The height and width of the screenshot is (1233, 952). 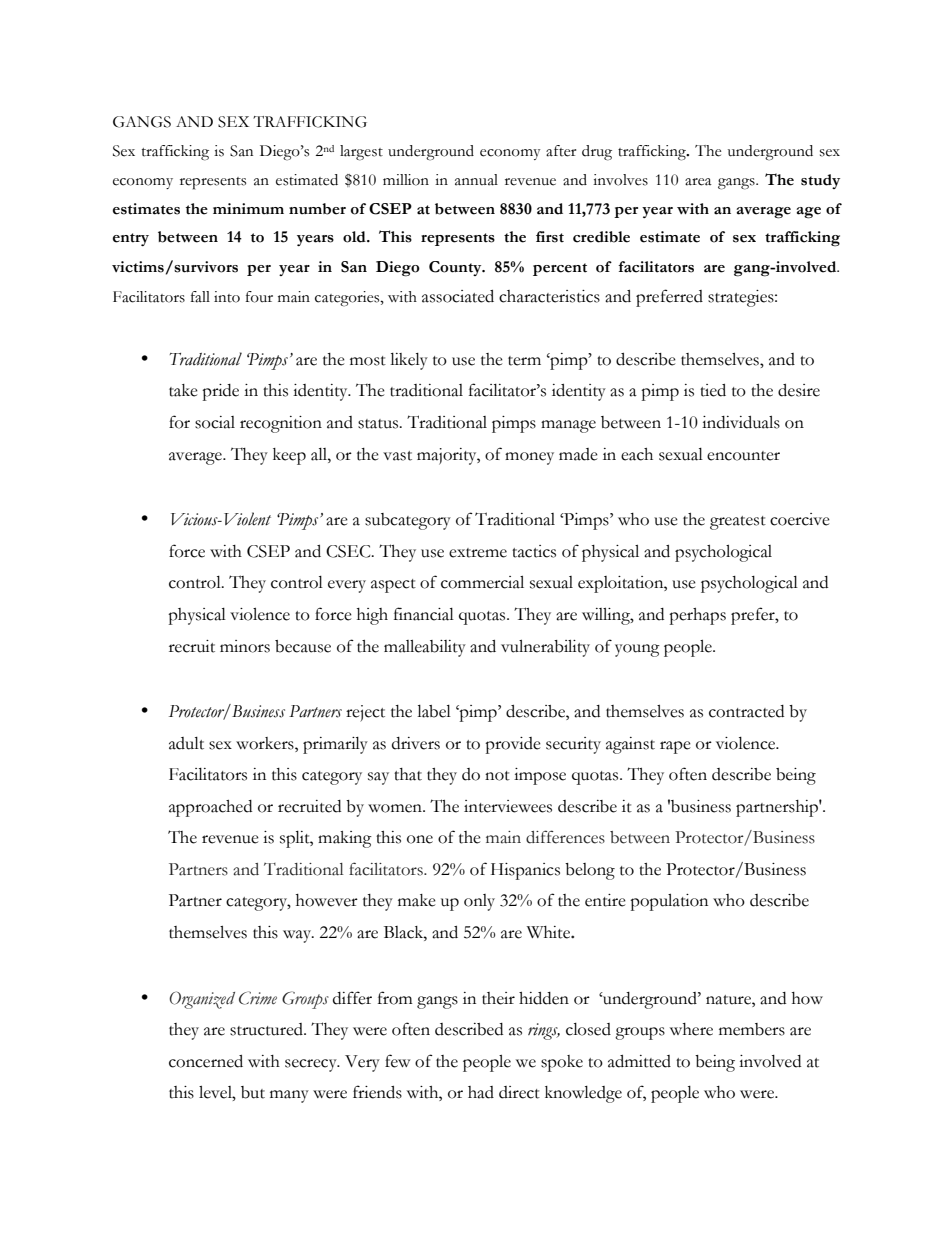 What do you see at coordinates (529, 458) in the screenshot?
I see `money` at bounding box center [529, 458].
